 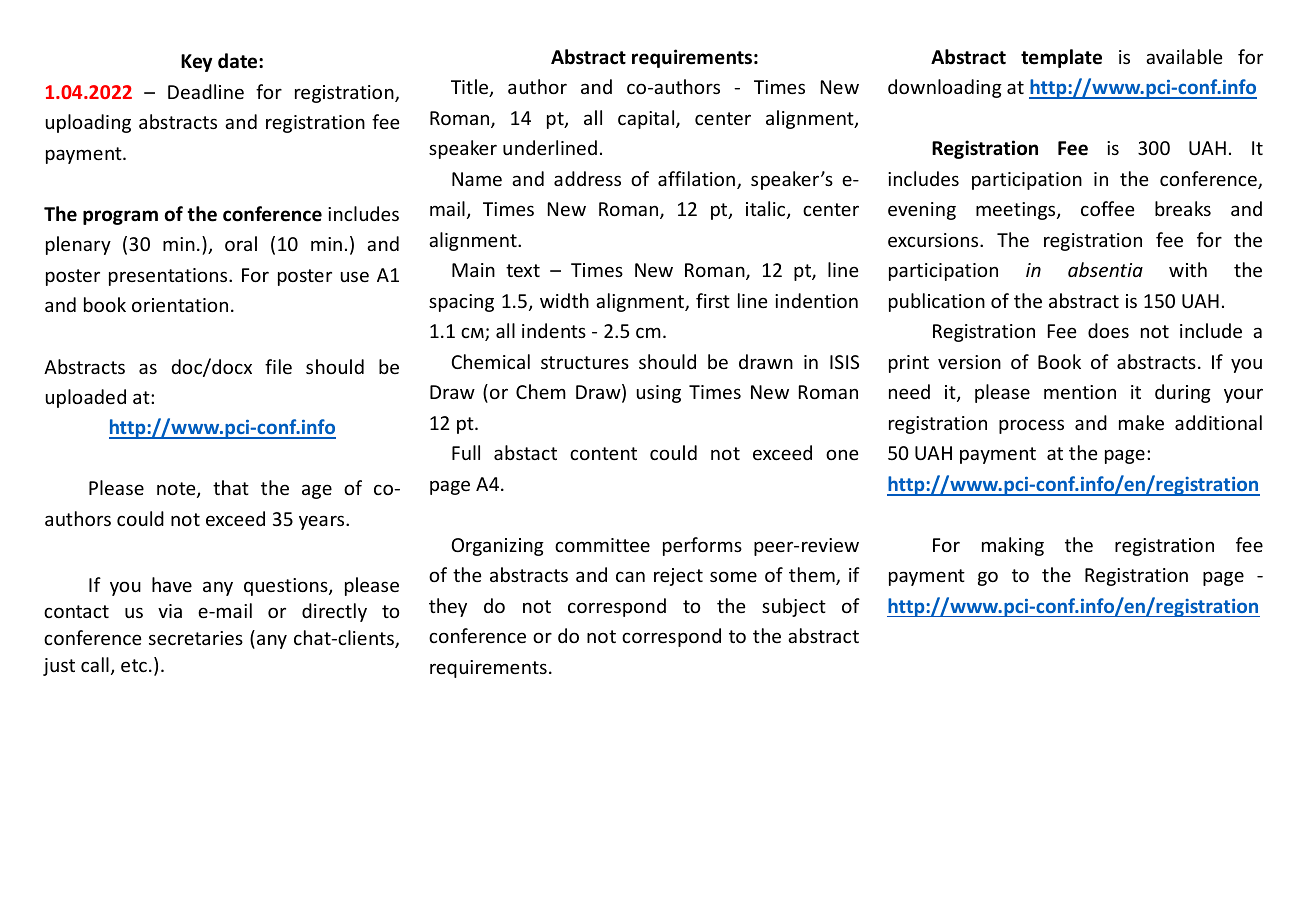 I want to click on template, so click(x=1061, y=58).
